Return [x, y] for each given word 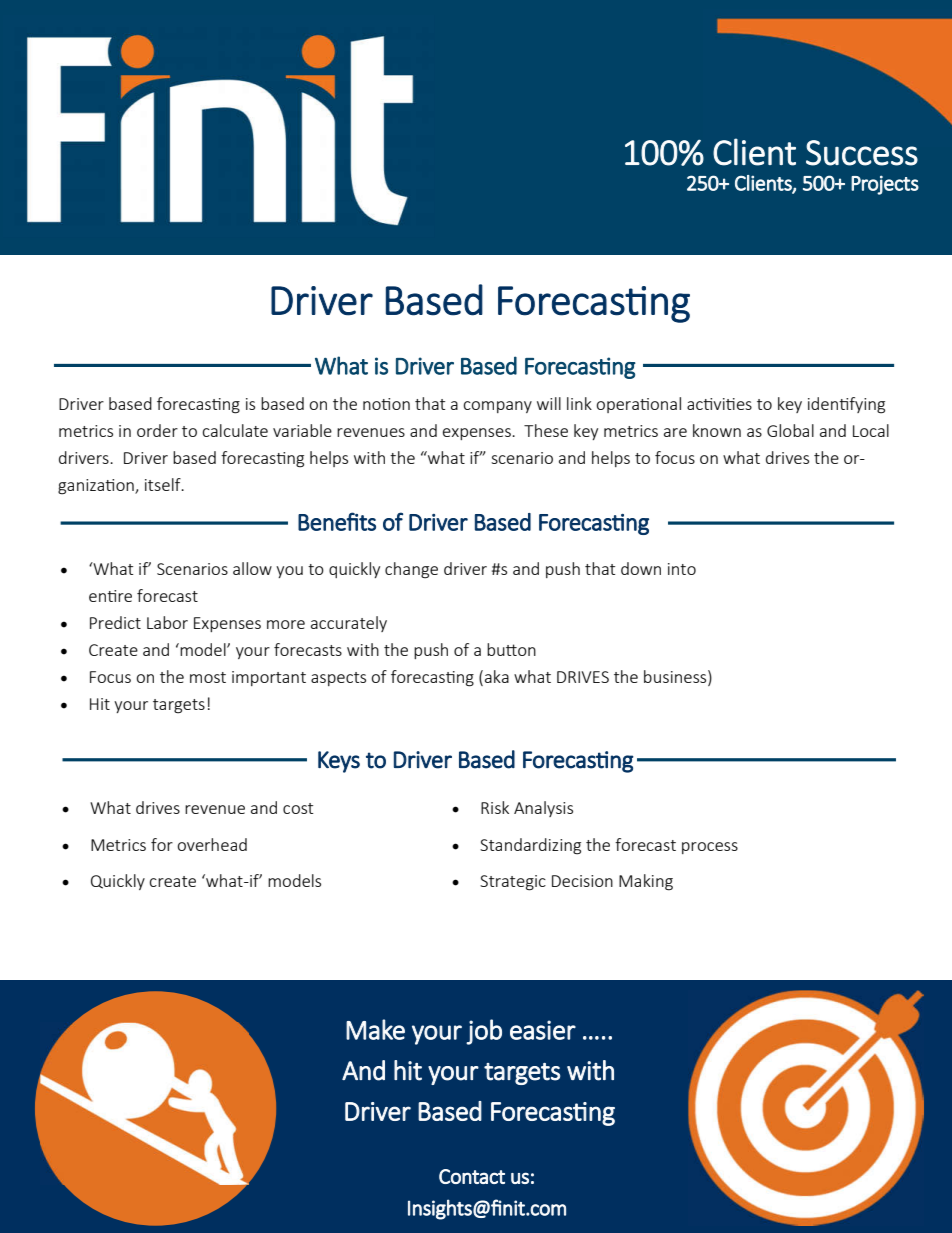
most [208, 677]
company [497, 407]
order [157, 430]
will [549, 403]
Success [862, 153]
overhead [212, 844]
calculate [235, 430]
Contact [472, 1176]
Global [790, 430]
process [710, 848]
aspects [338, 679]
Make [375, 1029]
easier [543, 1030]
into [682, 569]
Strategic [513, 883]
